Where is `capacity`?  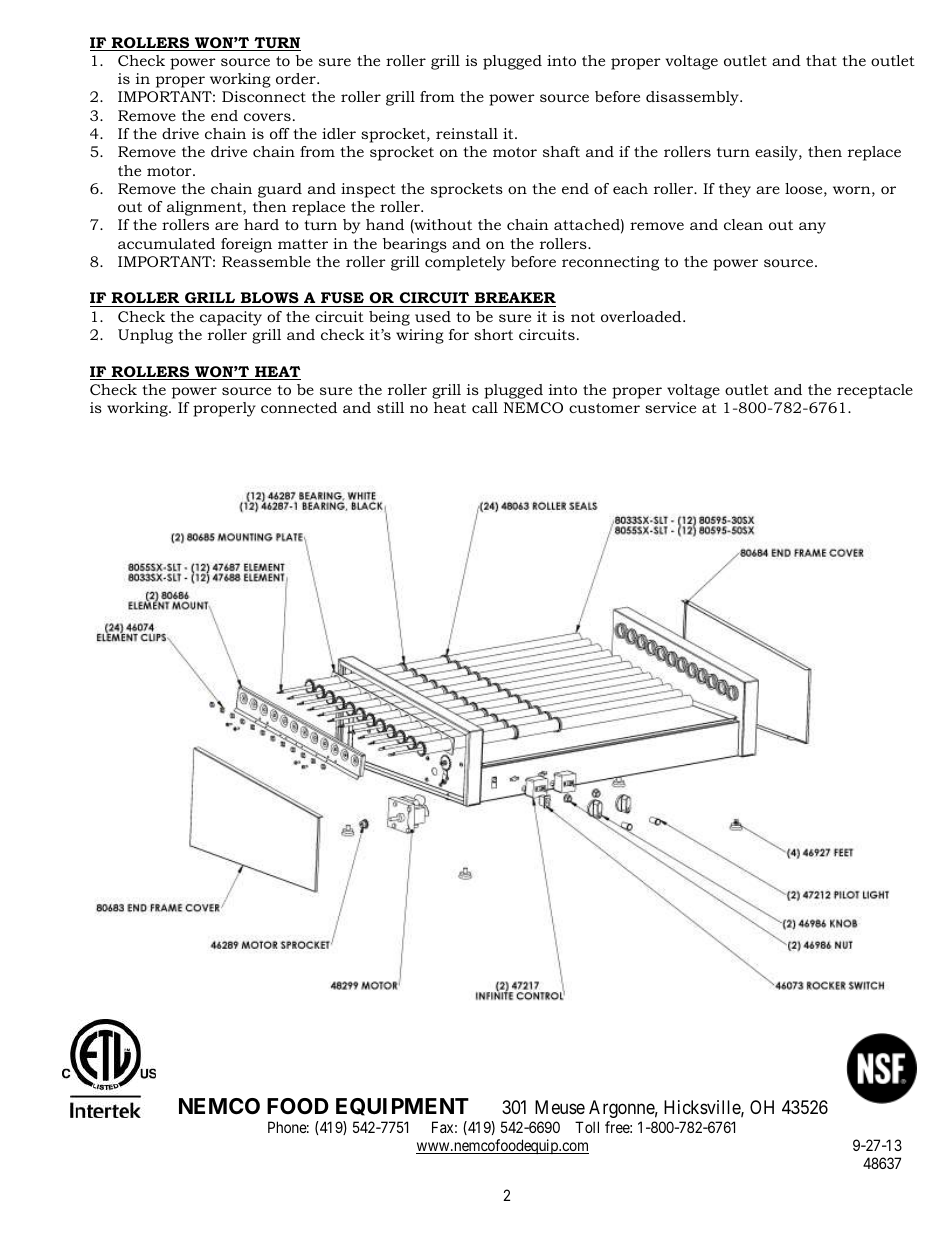 capacity is located at coordinates (231, 318).
